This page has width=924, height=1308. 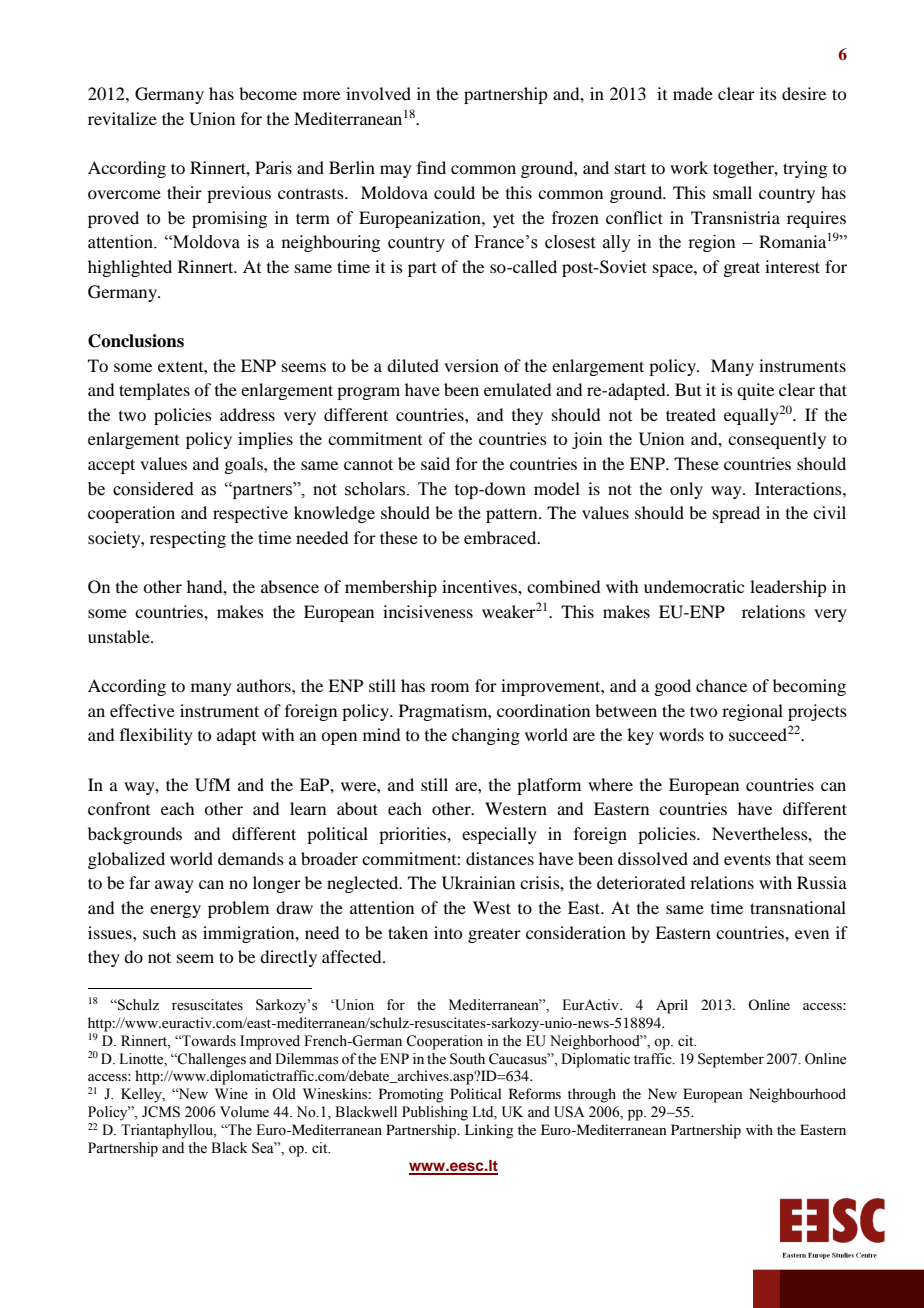 I want to click on templates, so click(x=154, y=391).
